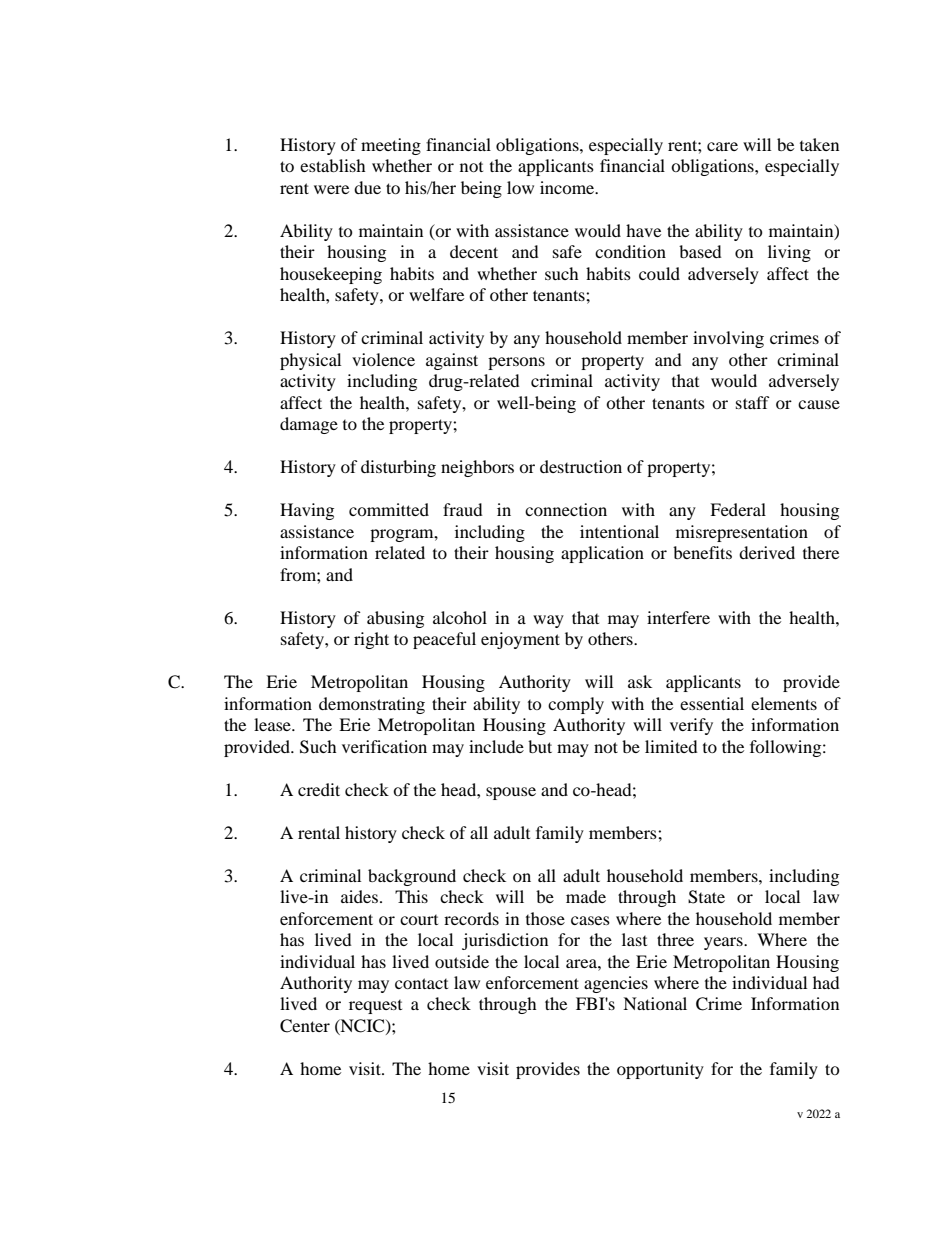  What do you see at coordinates (305, 1026) in the page?
I see `Center` at bounding box center [305, 1026].
